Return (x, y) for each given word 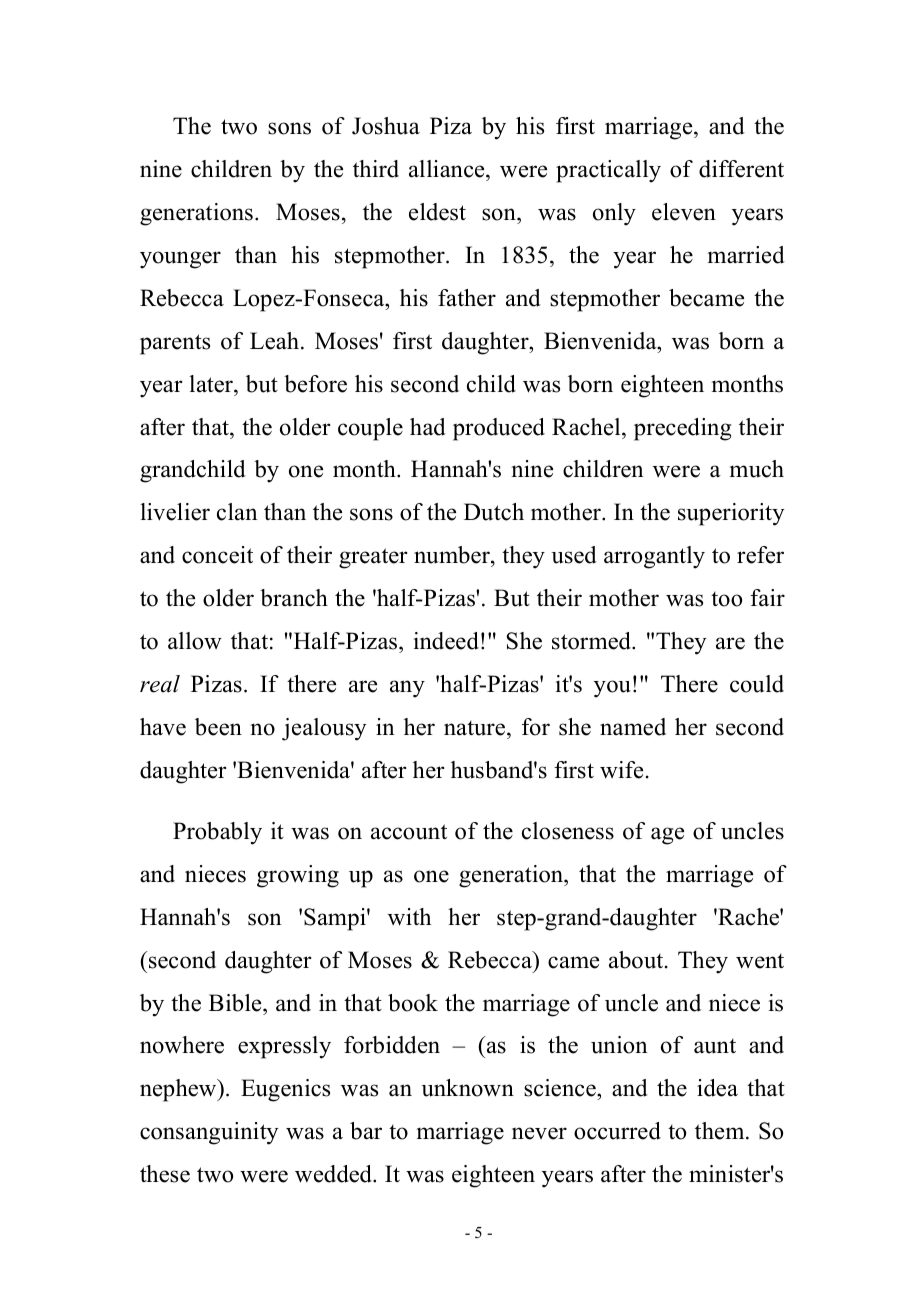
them (721, 1131)
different (741, 169)
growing (298, 876)
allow (195, 641)
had (428, 427)
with (409, 917)
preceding (682, 429)
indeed (446, 641)
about (637, 960)
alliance (448, 170)
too (726, 599)
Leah (276, 341)
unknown (467, 1088)
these (165, 1174)
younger (180, 260)
